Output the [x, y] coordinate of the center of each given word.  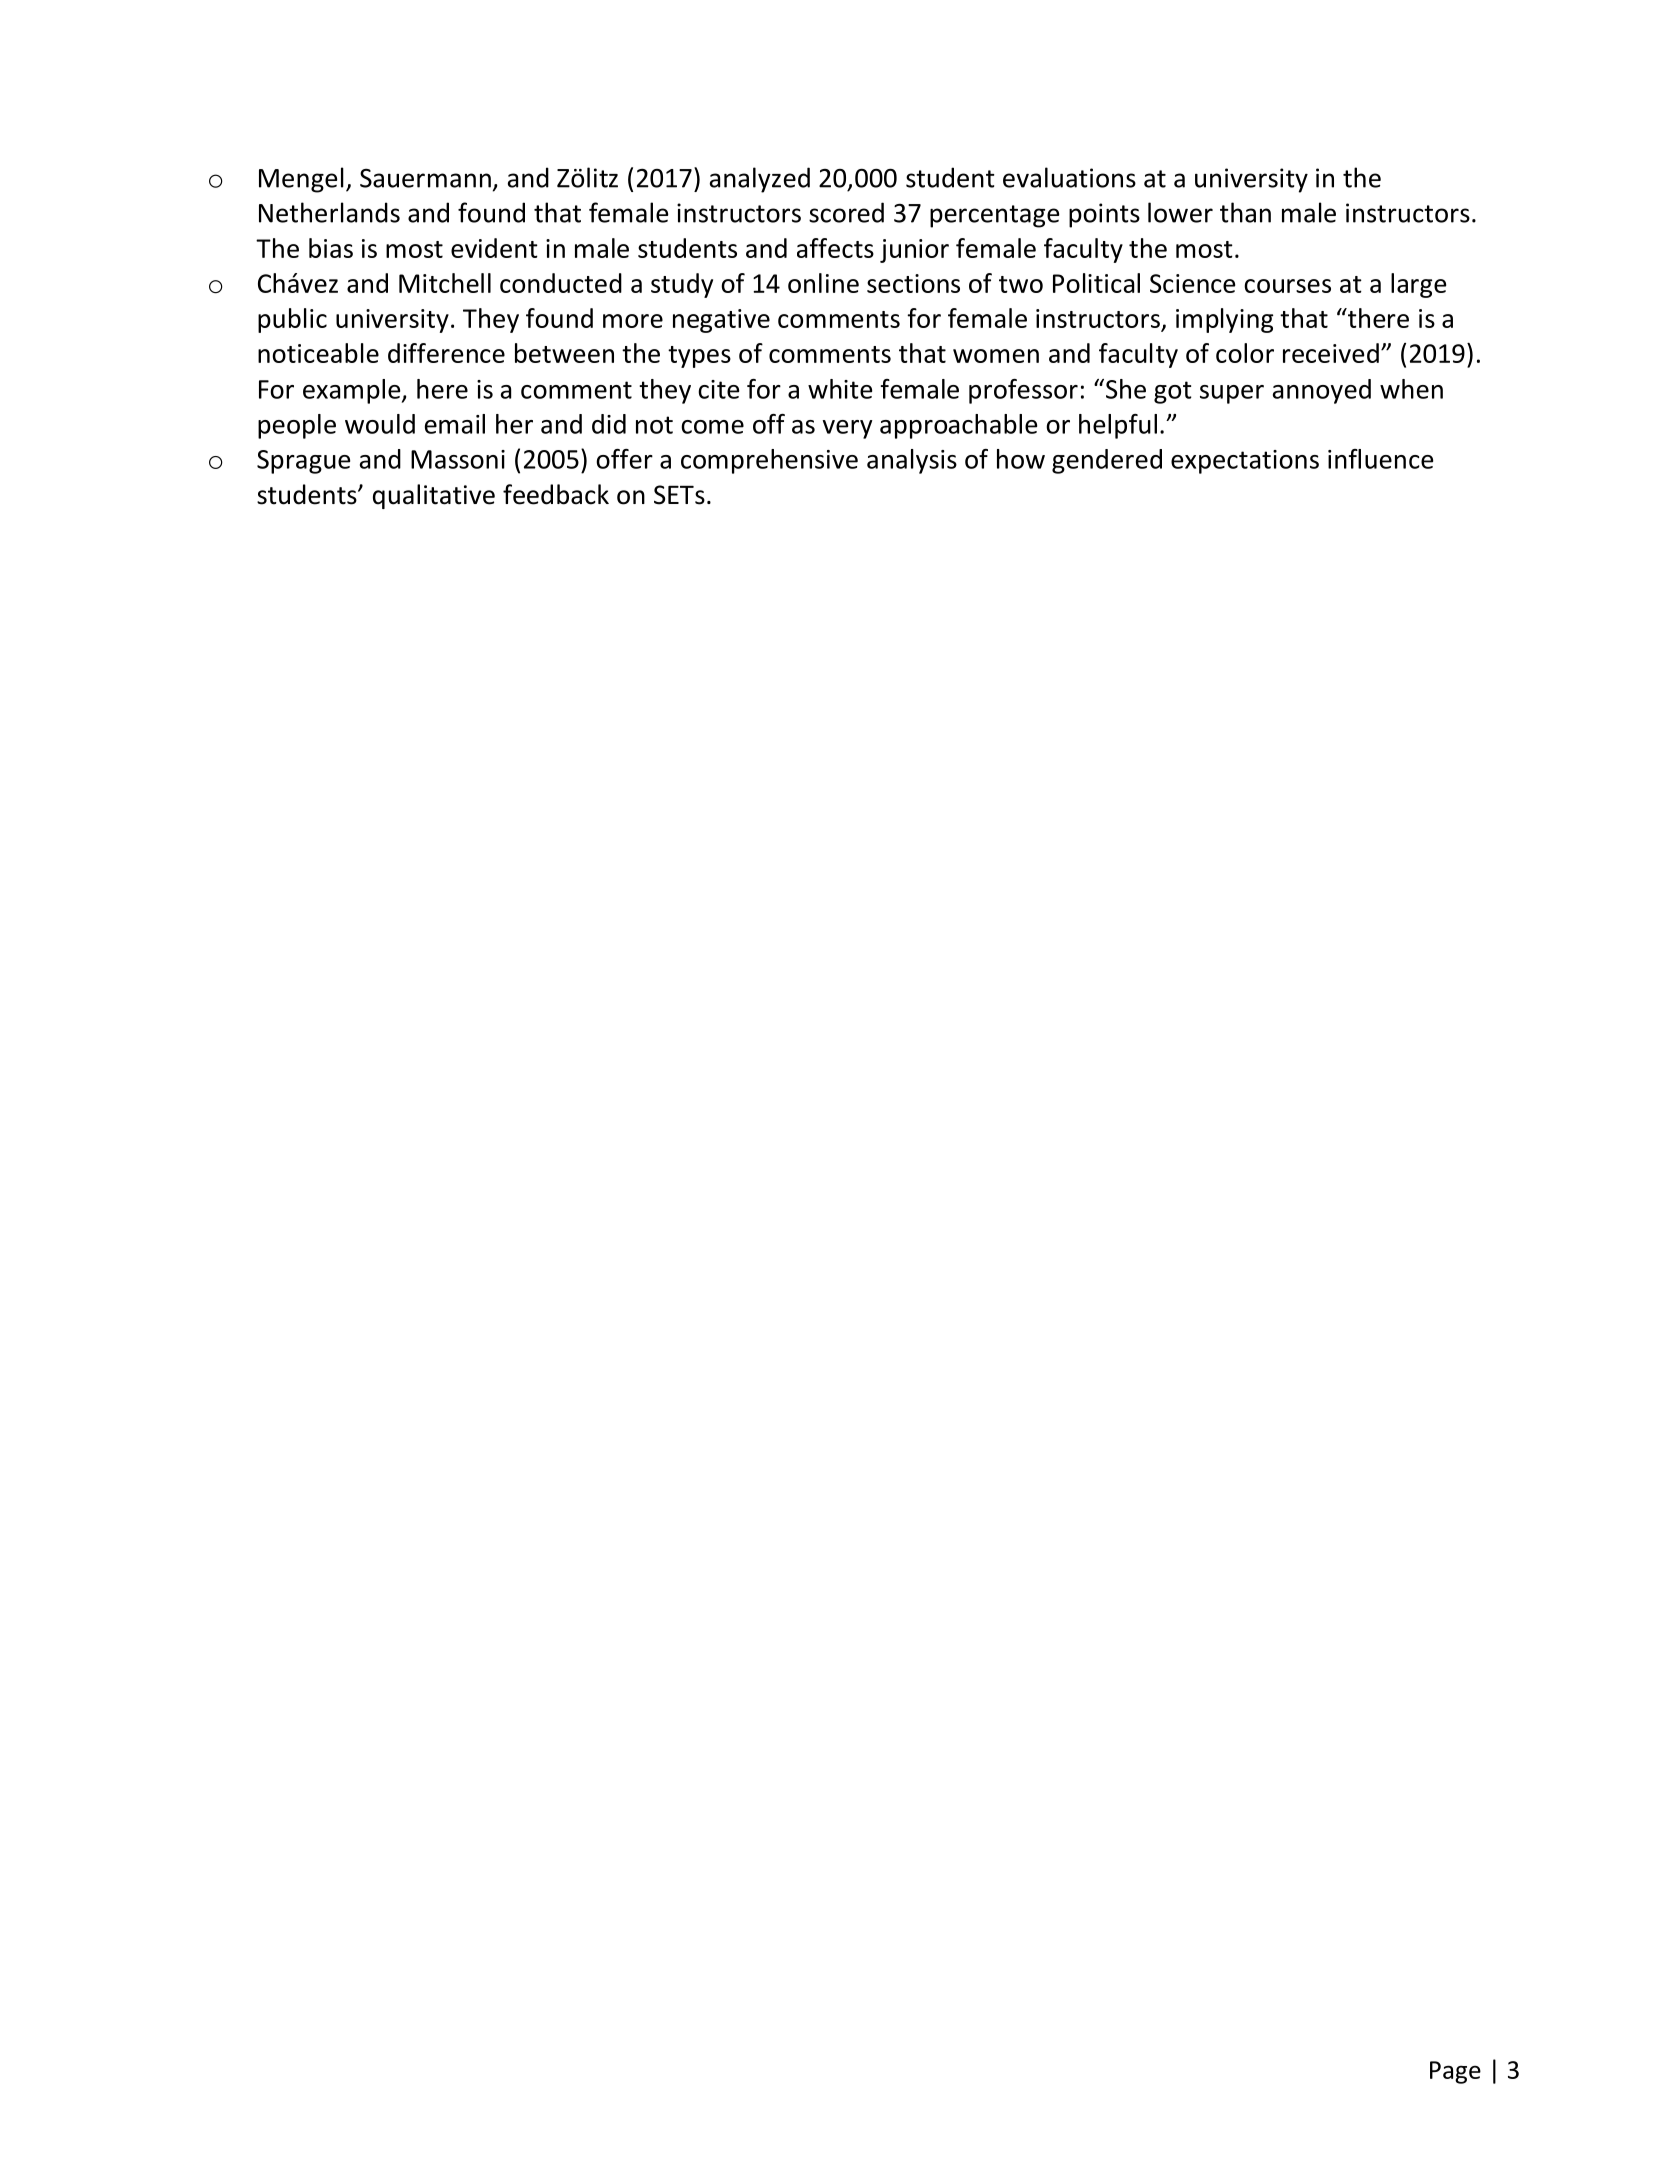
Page [1455, 2072]
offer [624, 459]
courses [1287, 286]
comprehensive [769, 461]
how [1021, 459]
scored [846, 212]
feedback [556, 494]
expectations [1245, 462]
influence [1380, 459]
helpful [1118, 426]
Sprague [303, 462]
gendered [1107, 461]
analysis [912, 461]
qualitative [434, 496]
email [455, 424]
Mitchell [445, 283]
